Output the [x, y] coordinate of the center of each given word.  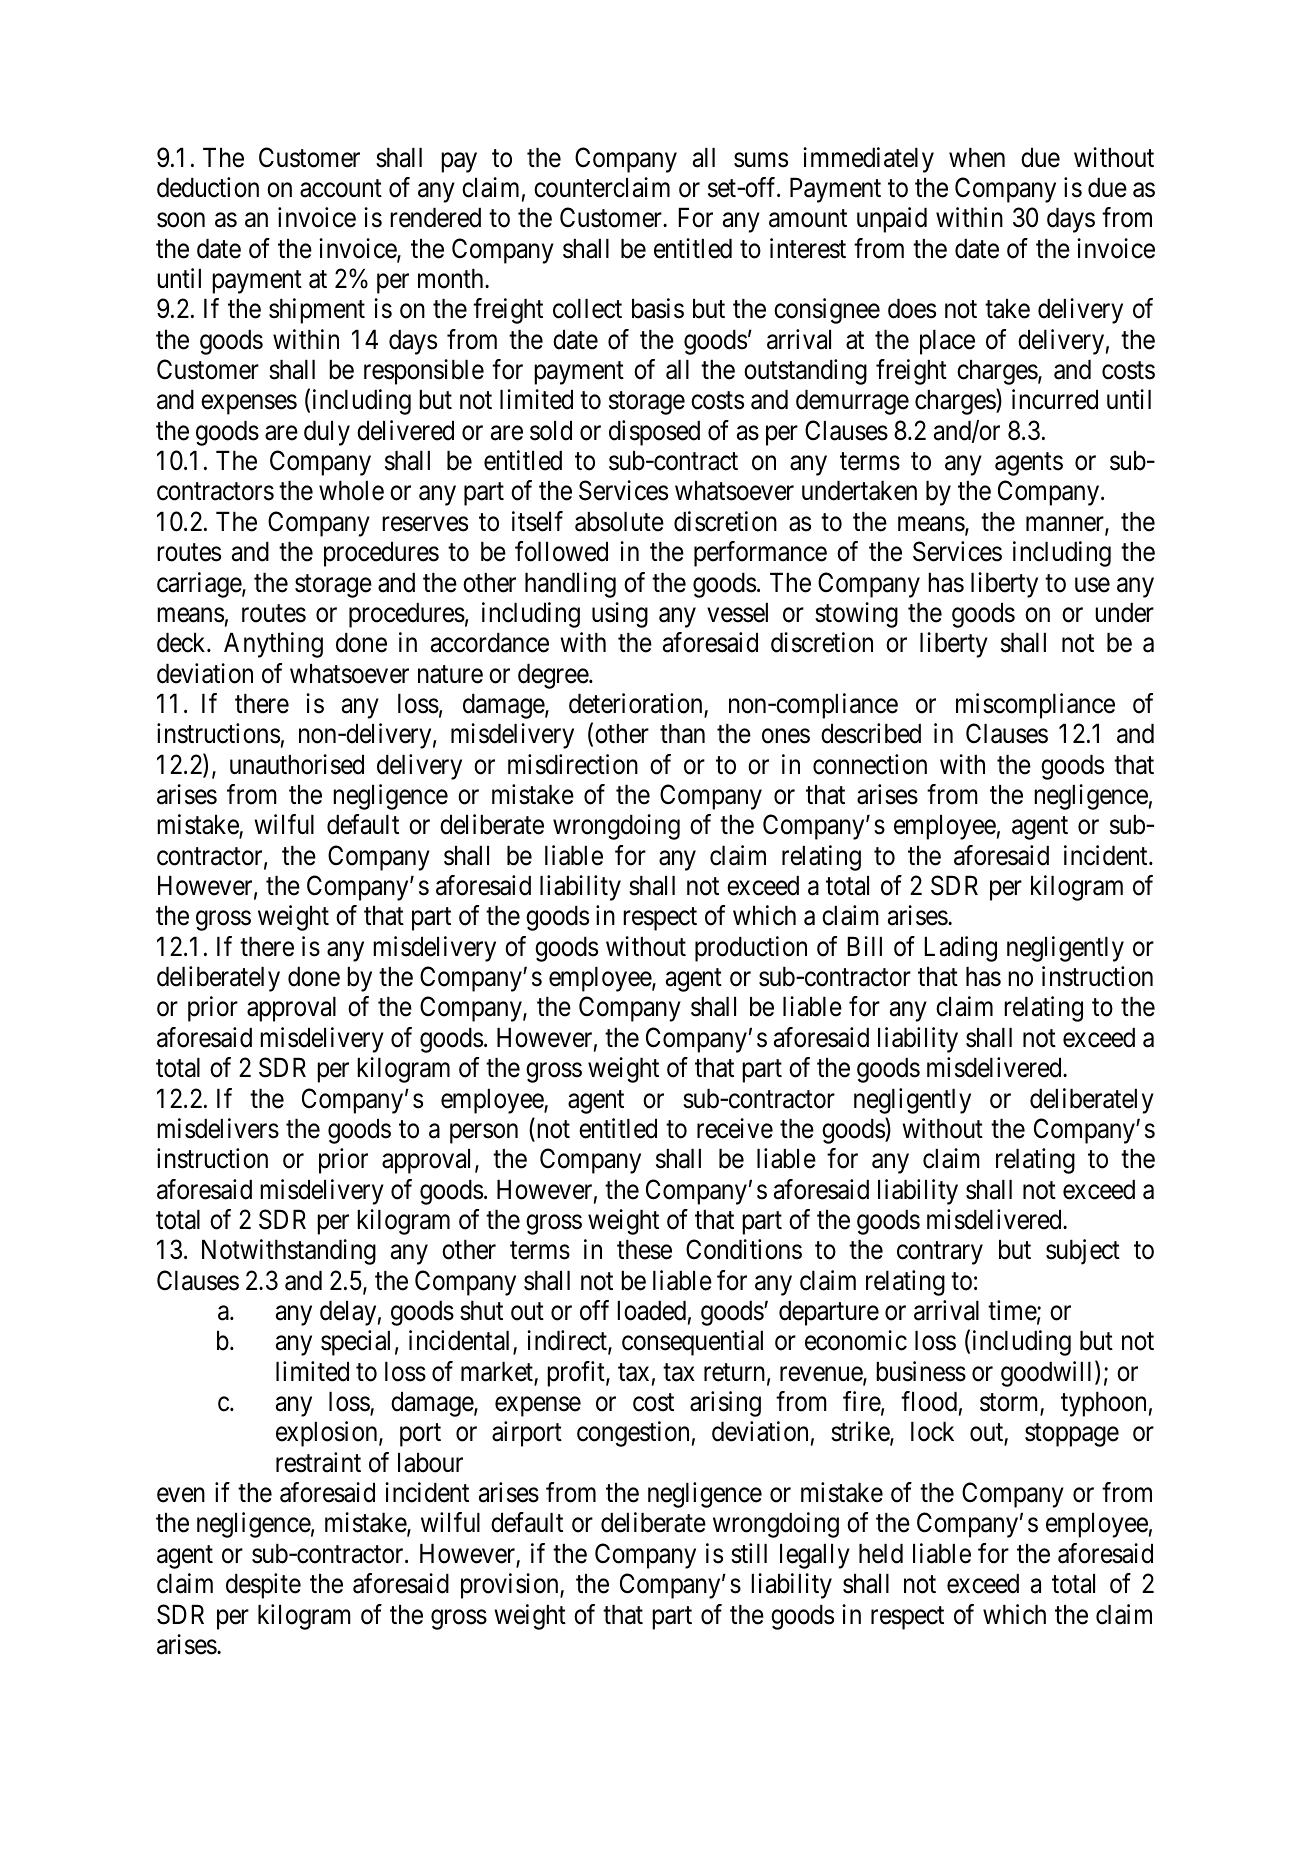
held [881, 1553]
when [977, 157]
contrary [940, 1253]
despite [263, 1586]
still [749, 1553]
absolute [619, 521]
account [341, 189]
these [644, 1249]
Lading [961, 949]
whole [351, 490]
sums [761, 160]
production [751, 949]
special [355, 1343]
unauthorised [297, 764]
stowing [856, 615]
